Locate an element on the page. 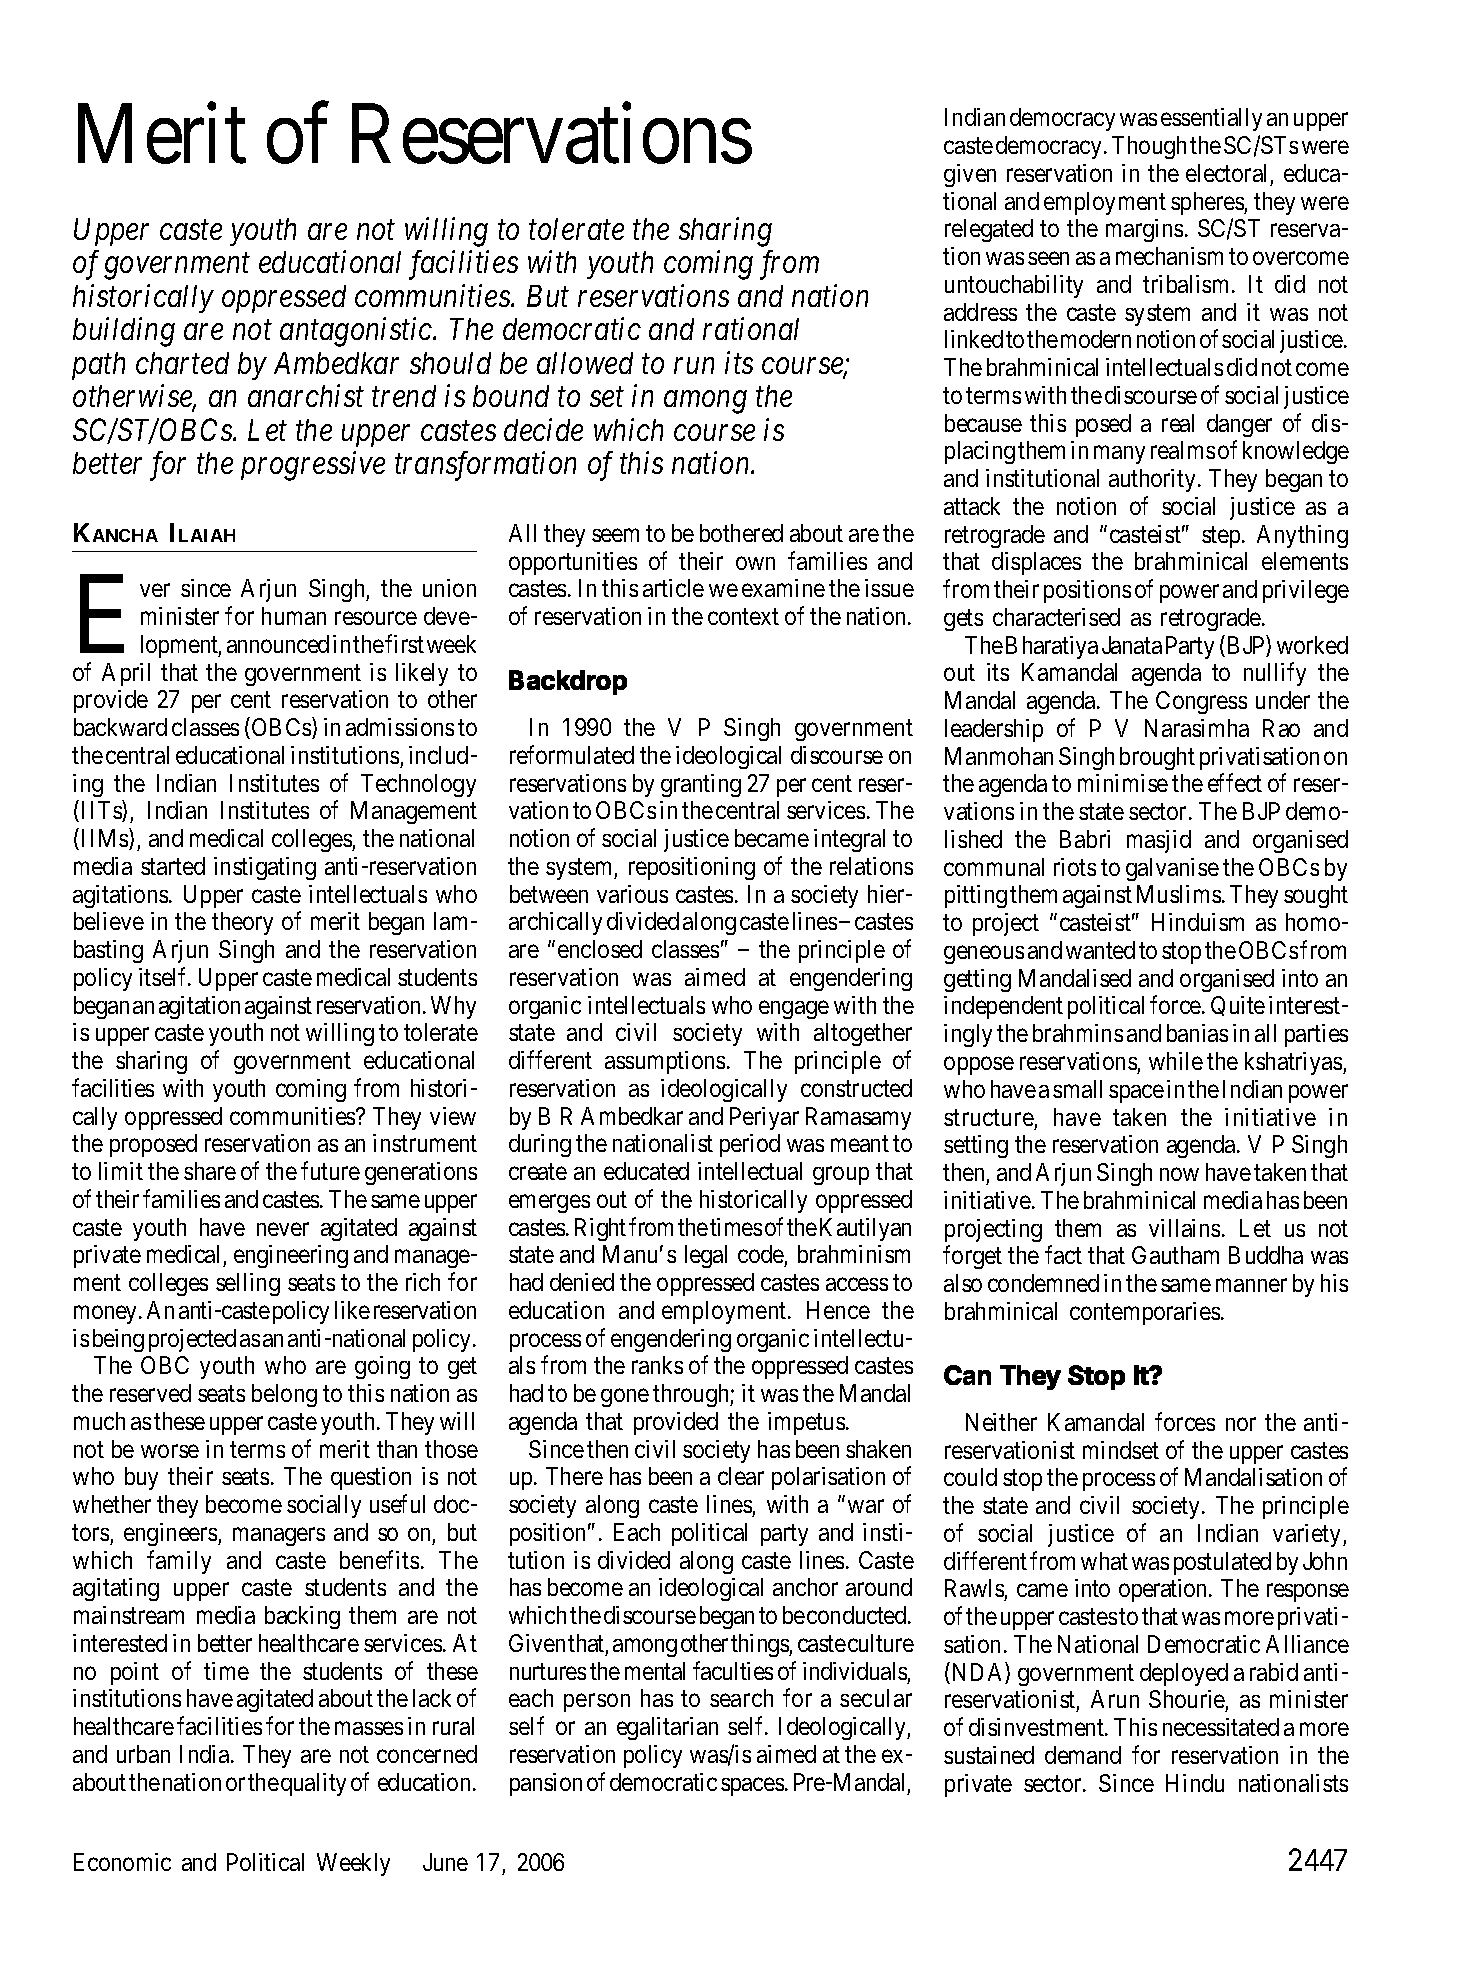  quality is located at coordinates (313, 1784).
